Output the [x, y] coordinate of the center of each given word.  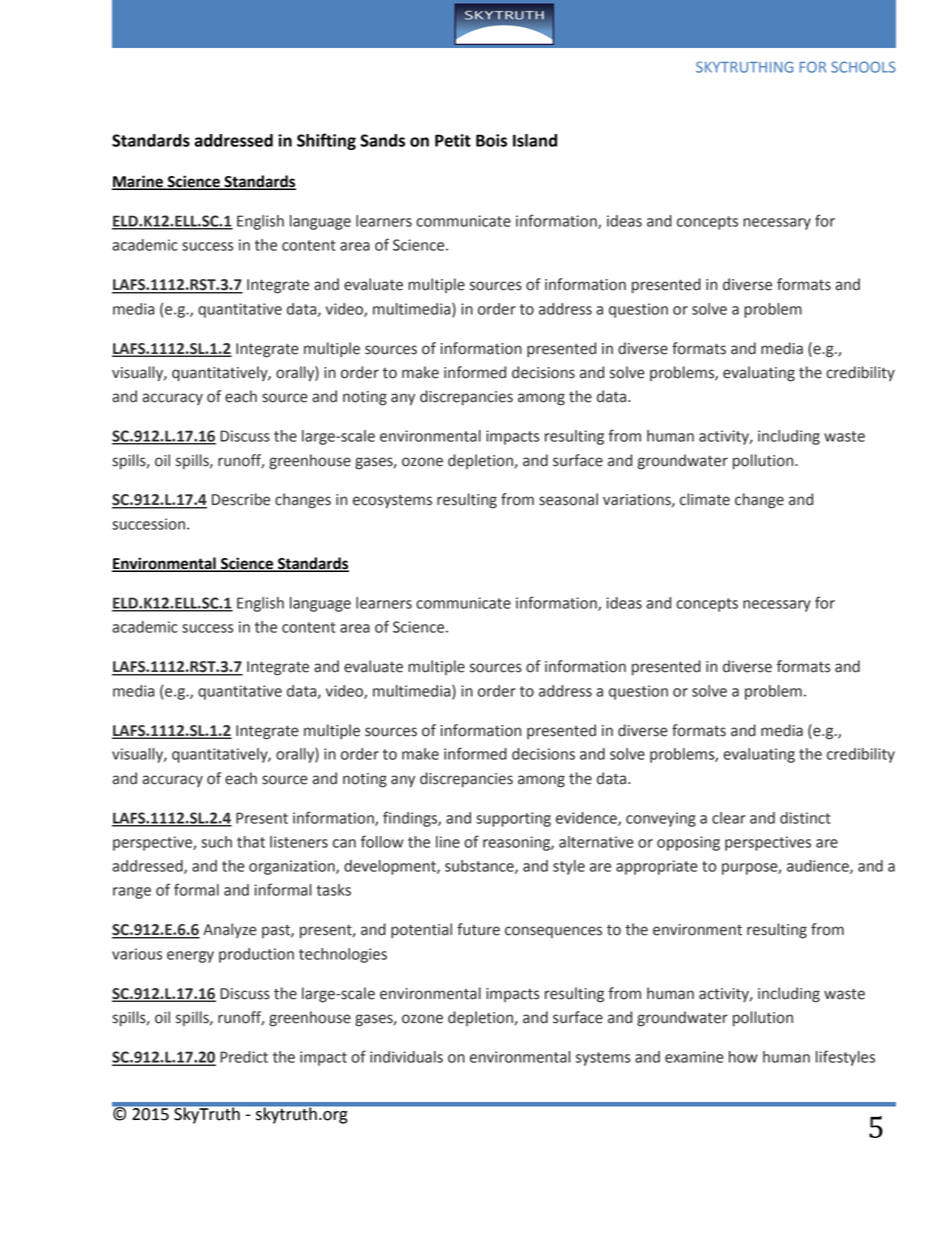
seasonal [568, 499]
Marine [138, 182]
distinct [805, 818]
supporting [513, 819]
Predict [244, 1057]
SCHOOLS [863, 67]
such [216, 842]
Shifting [326, 141]
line [448, 842]
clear [729, 818]
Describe [241, 499]
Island [535, 140]
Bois [491, 140]
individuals [406, 1057]
